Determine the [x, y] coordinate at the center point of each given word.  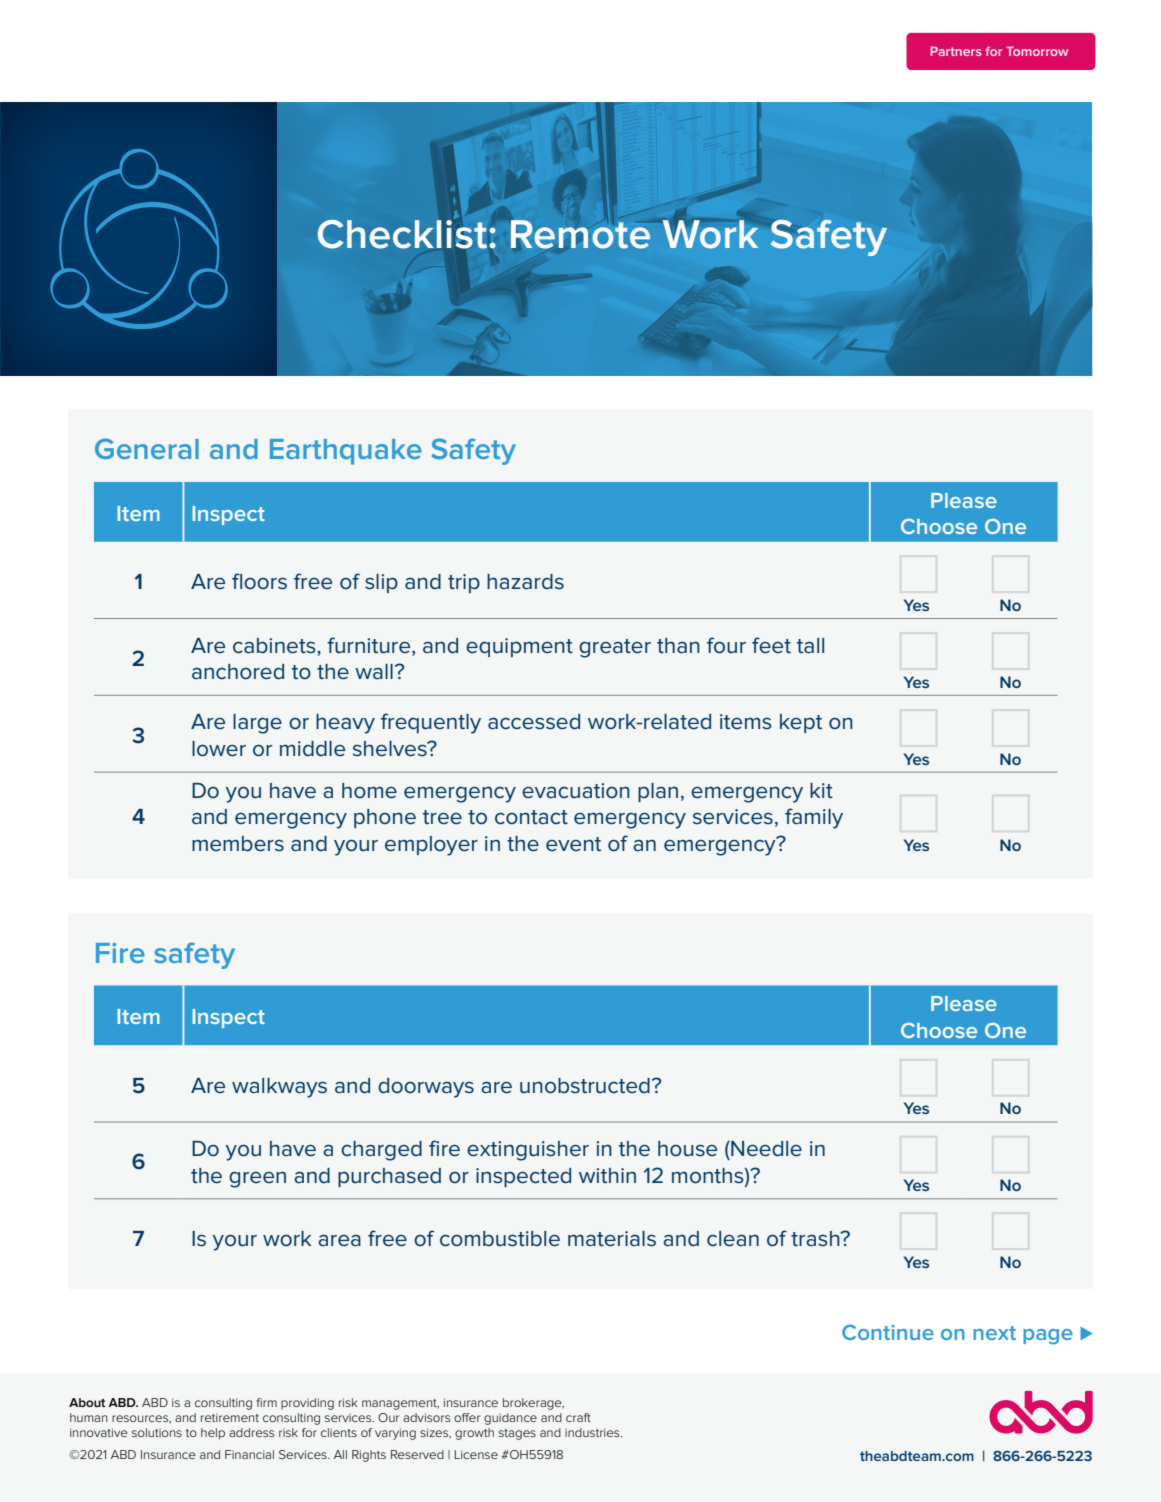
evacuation [576, 791]
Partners [956, 51]
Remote [580, 234]
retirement [230, 1417]
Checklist [404, 234]
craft [578, 1417]
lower [219, 749]
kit [821, 791]
